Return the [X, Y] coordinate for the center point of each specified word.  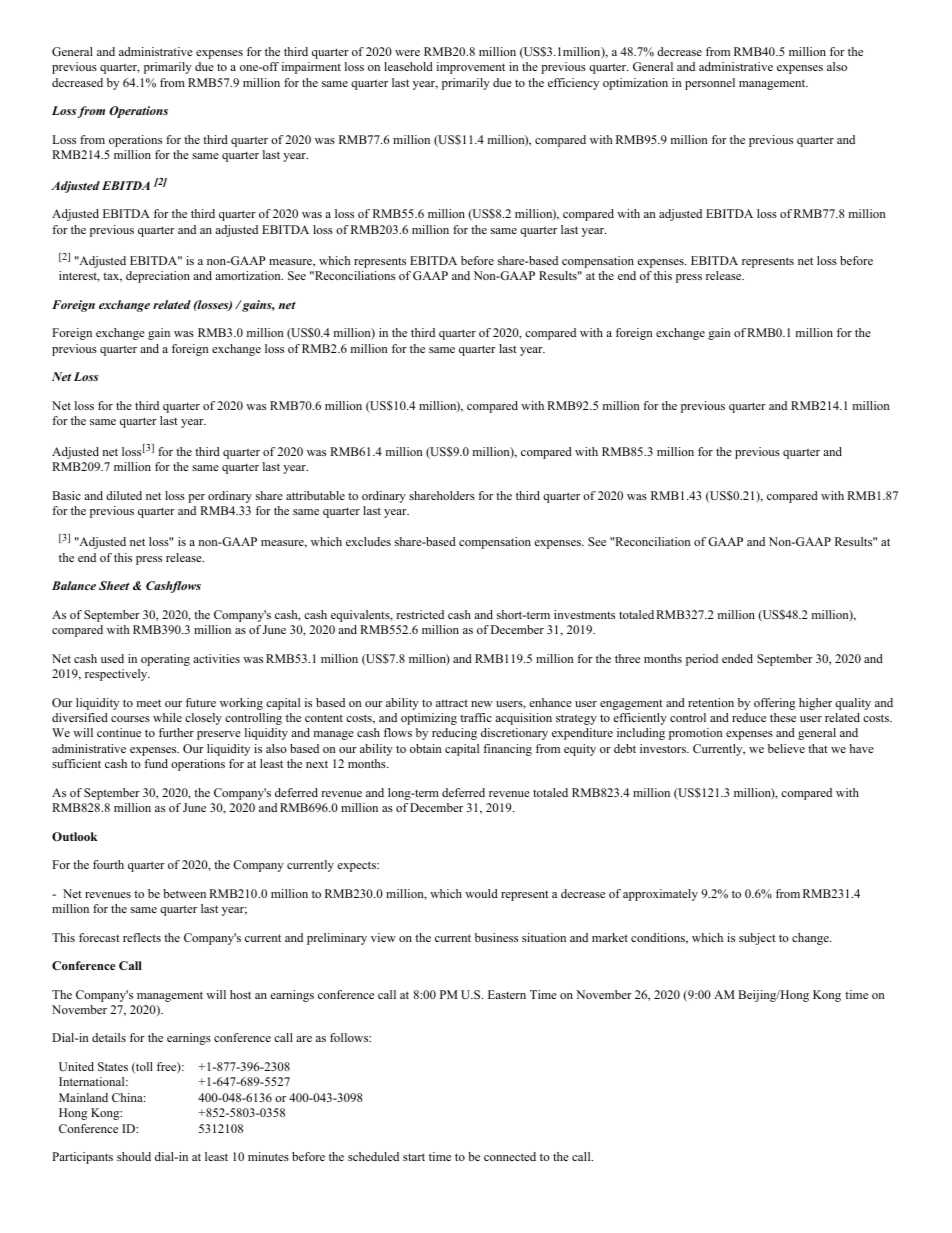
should [134, 1156]
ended [737, 658]
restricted [420, 614]
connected [510, 1156]
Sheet [114, 585]
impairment [311, 68]
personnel [710, 84]
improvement [471, 68]
